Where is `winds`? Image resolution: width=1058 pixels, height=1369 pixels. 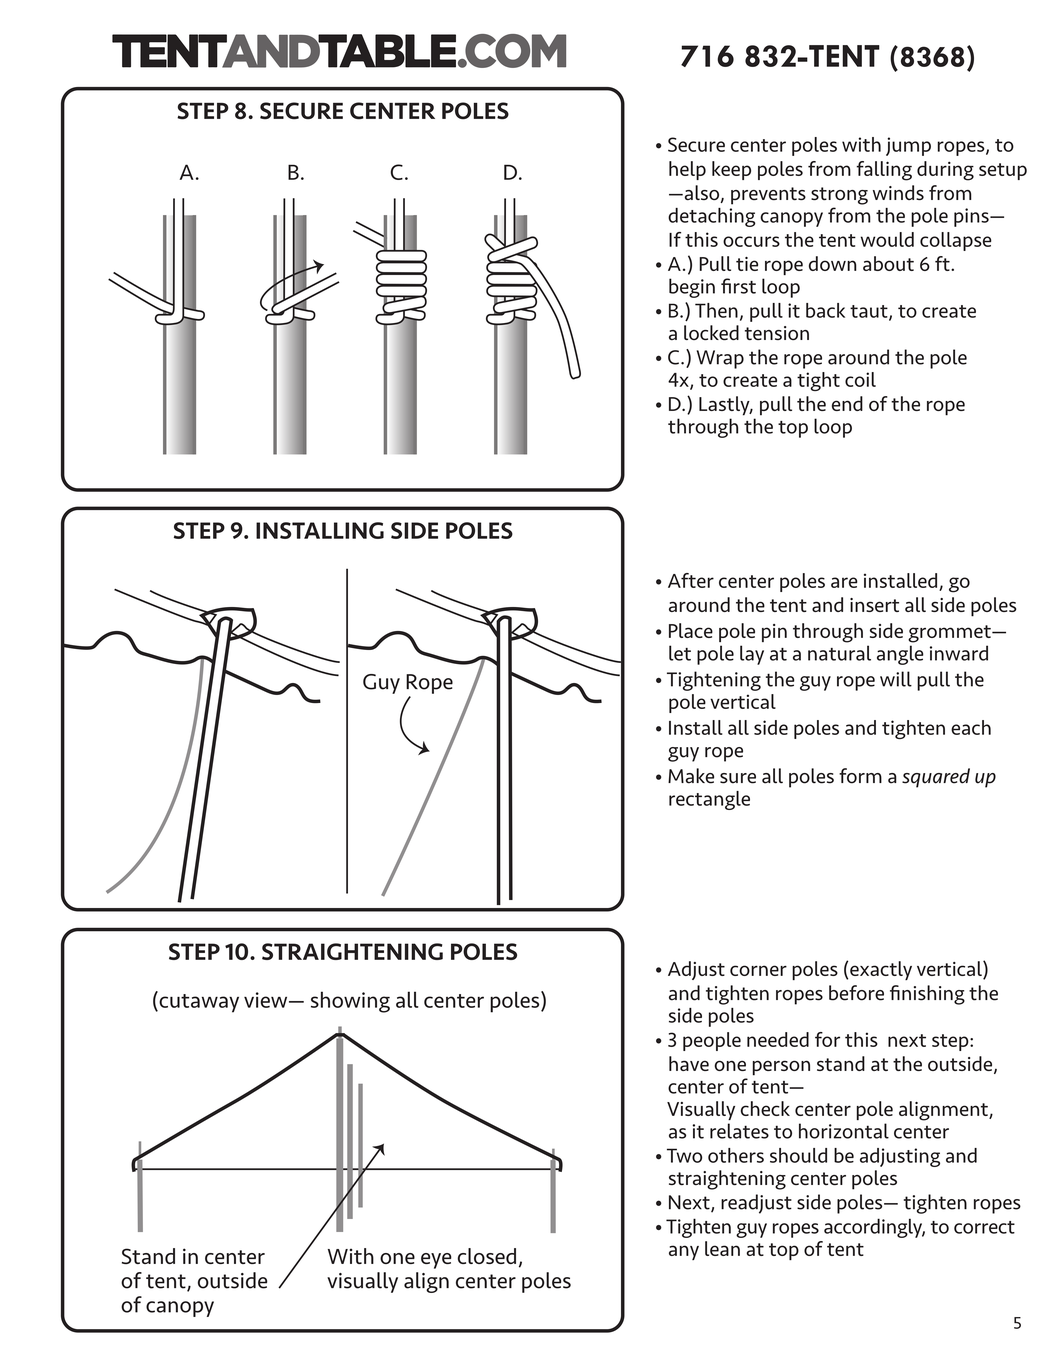
winds is located at coordinates (898, 192).
